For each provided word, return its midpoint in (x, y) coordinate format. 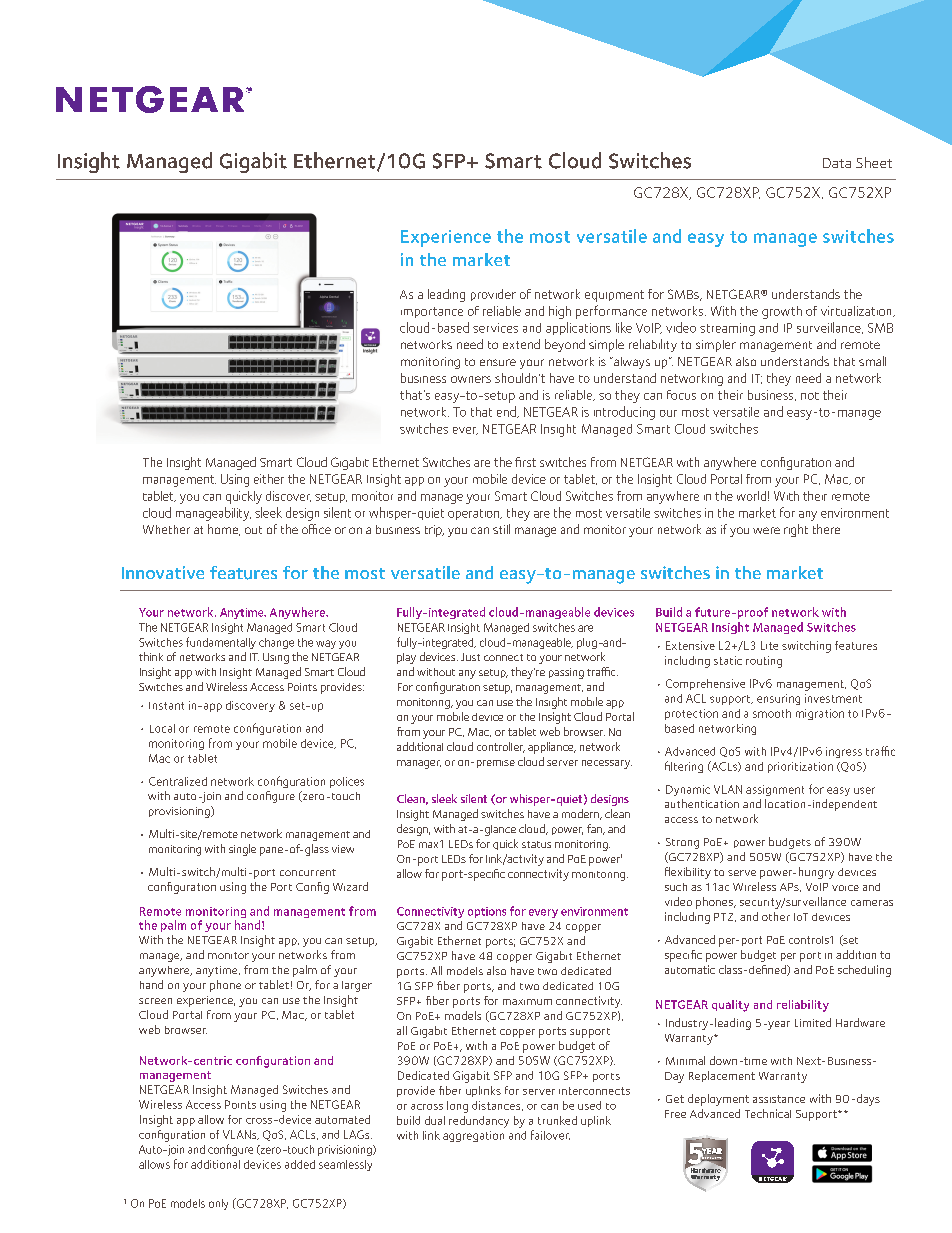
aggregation (473, 1136)
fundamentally (221, 643)
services (495, 328)
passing (566, 673)
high (560, 312)
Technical (768, 1113)
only (218, 1204)
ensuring (778, 699)
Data (837, 163)
